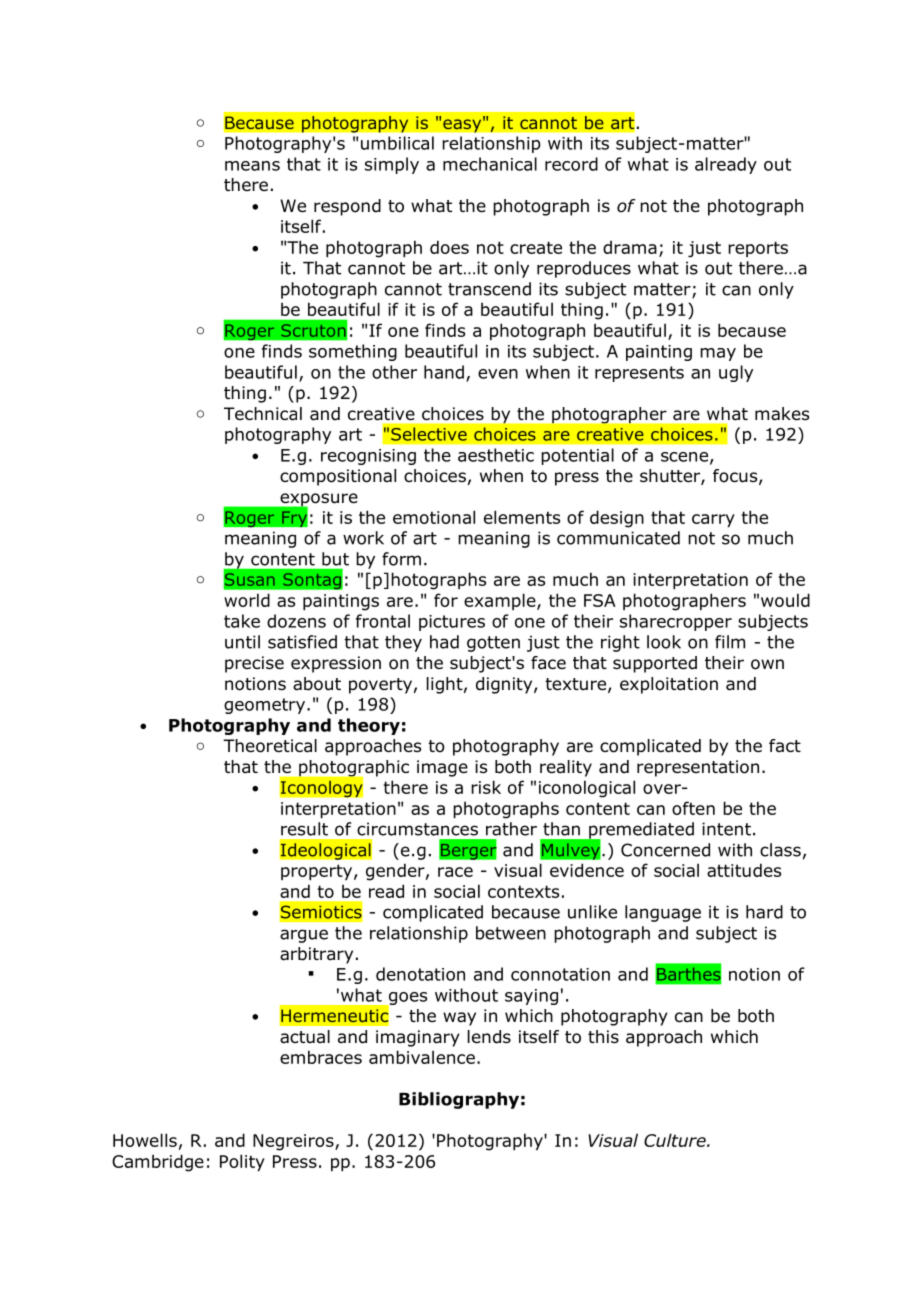  What do you see at coordinates (736, 373) in the screenshot?
I see `ugly` at bounding box center [736, 373].
